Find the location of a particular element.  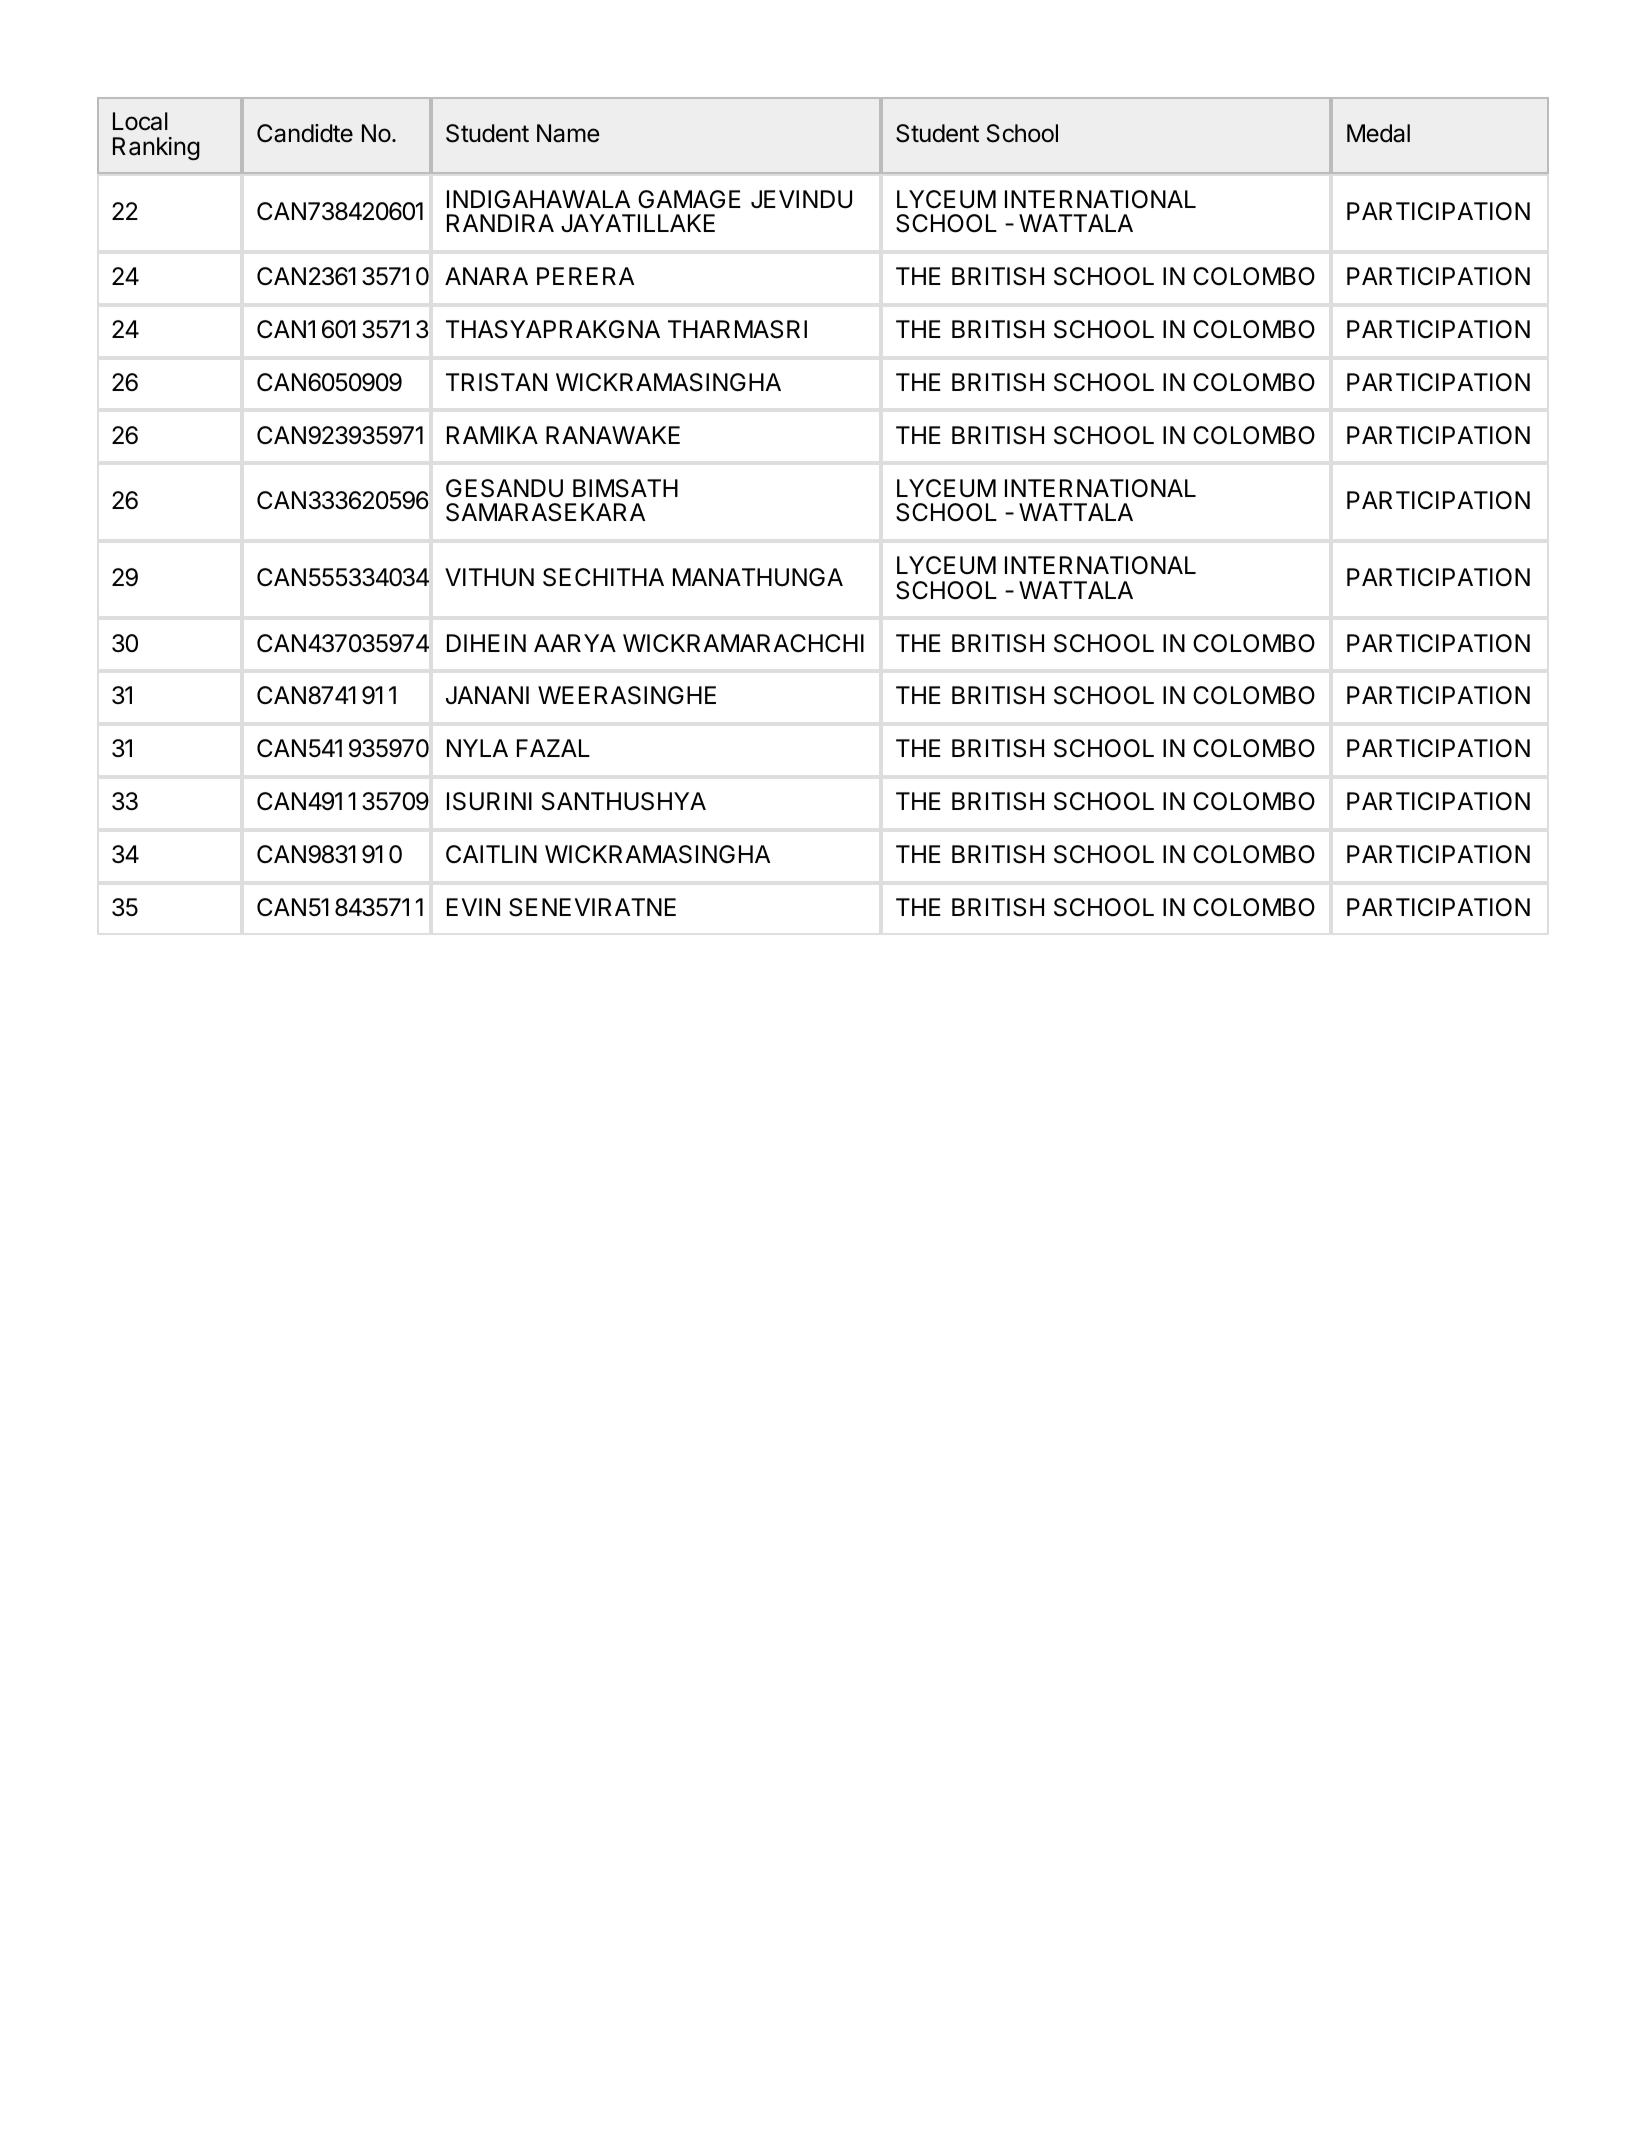

CAITLIN is located at coordinates (491, 854).
